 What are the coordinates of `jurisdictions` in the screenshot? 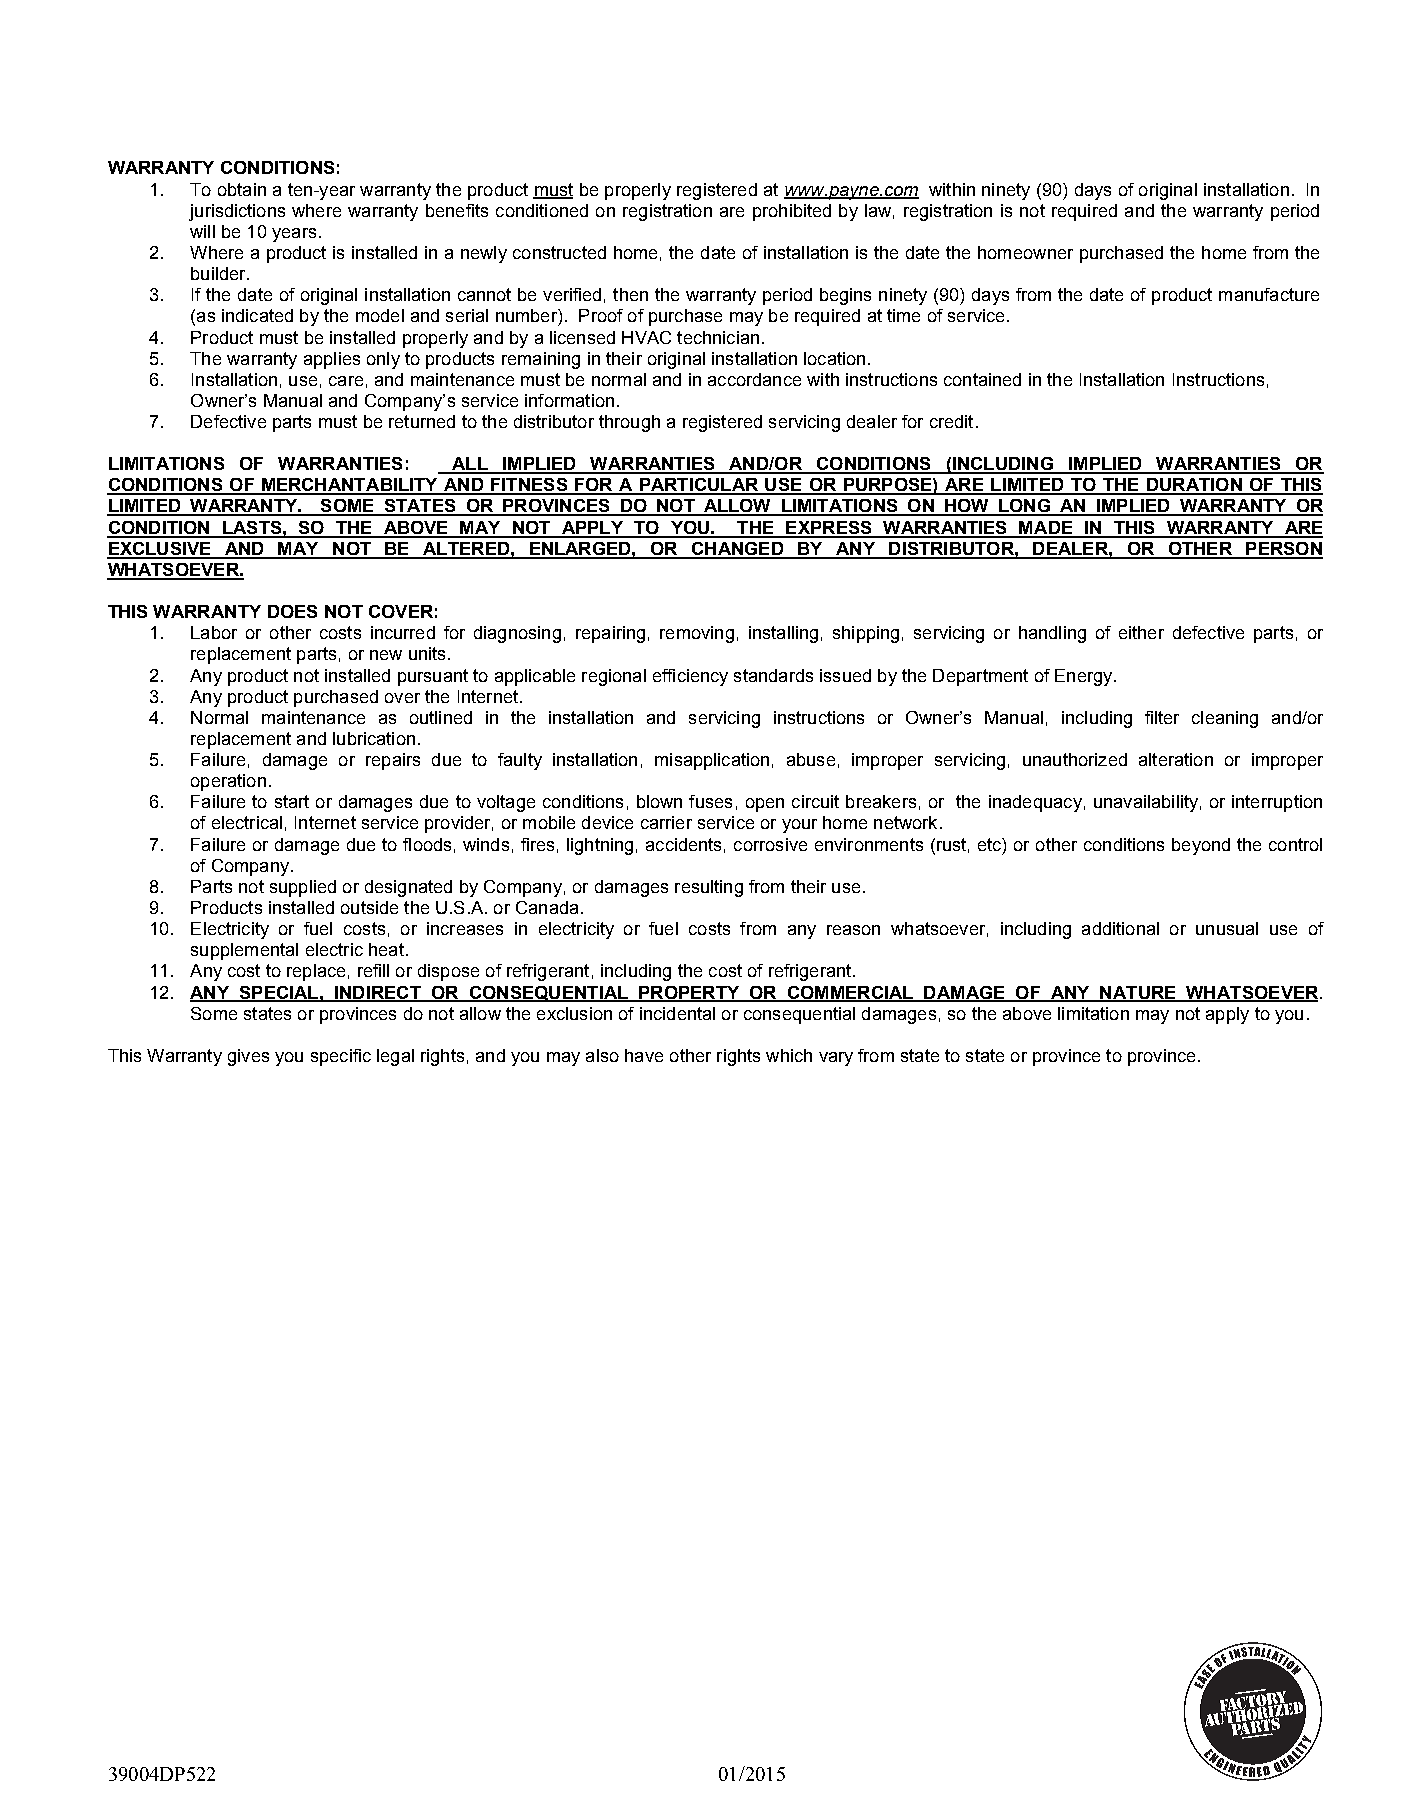 It's located at (237, 212).
